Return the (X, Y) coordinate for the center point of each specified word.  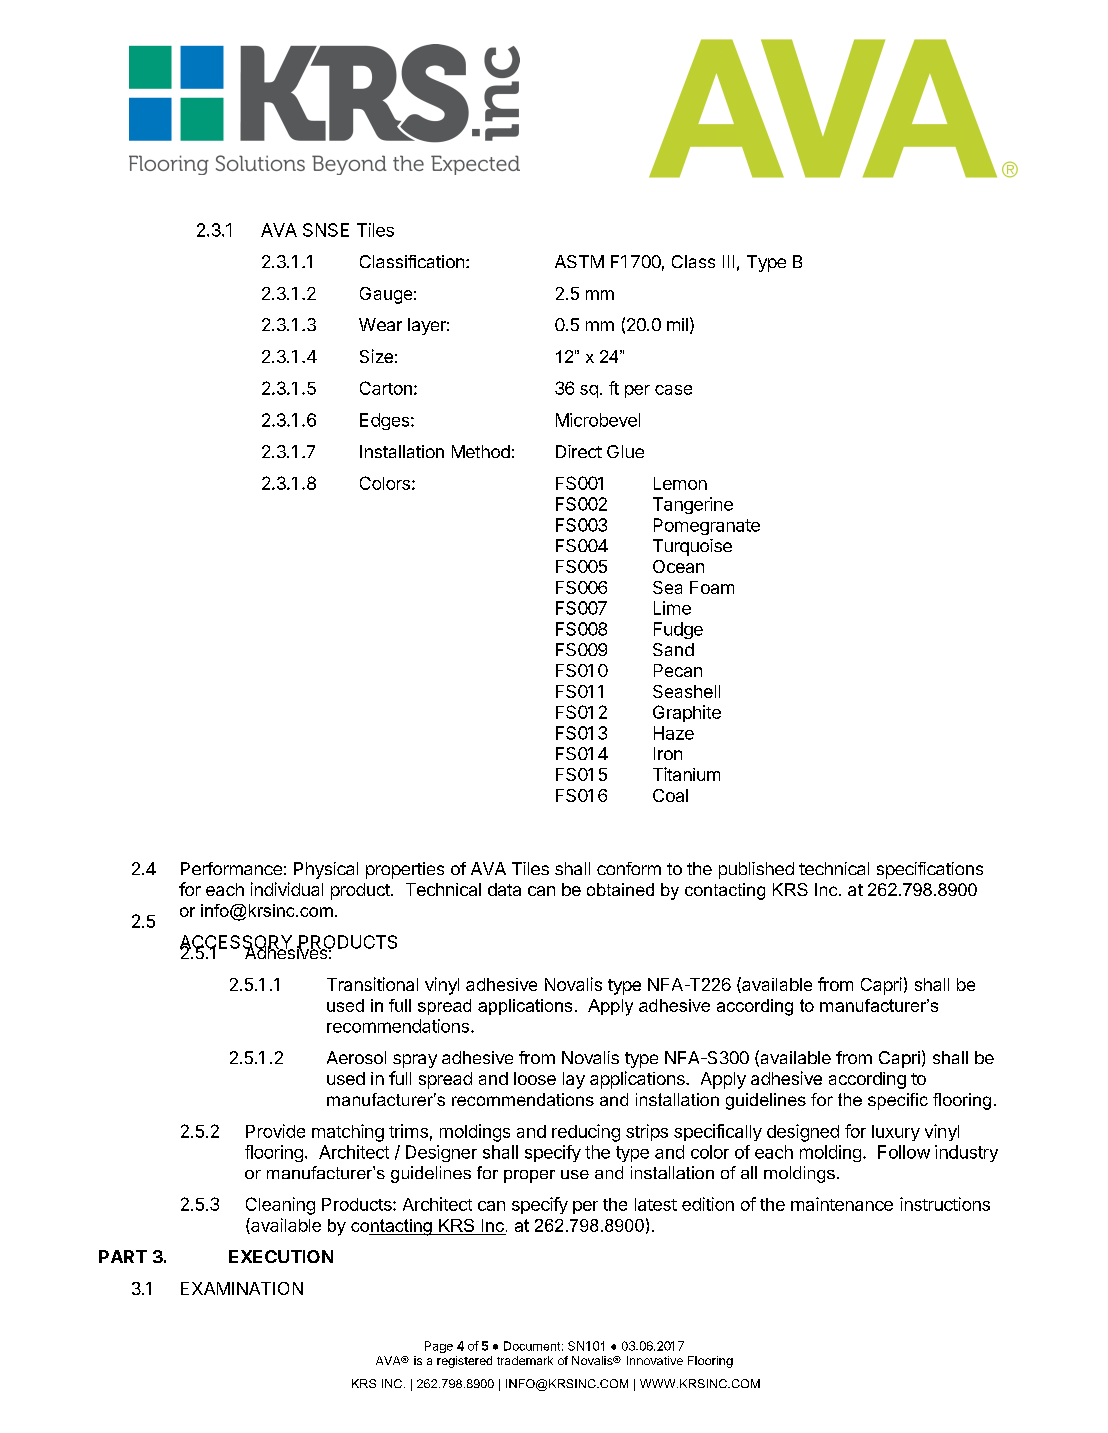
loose (535, 1078)
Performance (231, 868)
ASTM (579, 261)
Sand (673, 649)
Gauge (386, 295)
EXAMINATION (242, 1288)
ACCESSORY (237, 943)
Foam (712, 587)
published (756, 870)
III (728, 261)
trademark (525, 1360)
